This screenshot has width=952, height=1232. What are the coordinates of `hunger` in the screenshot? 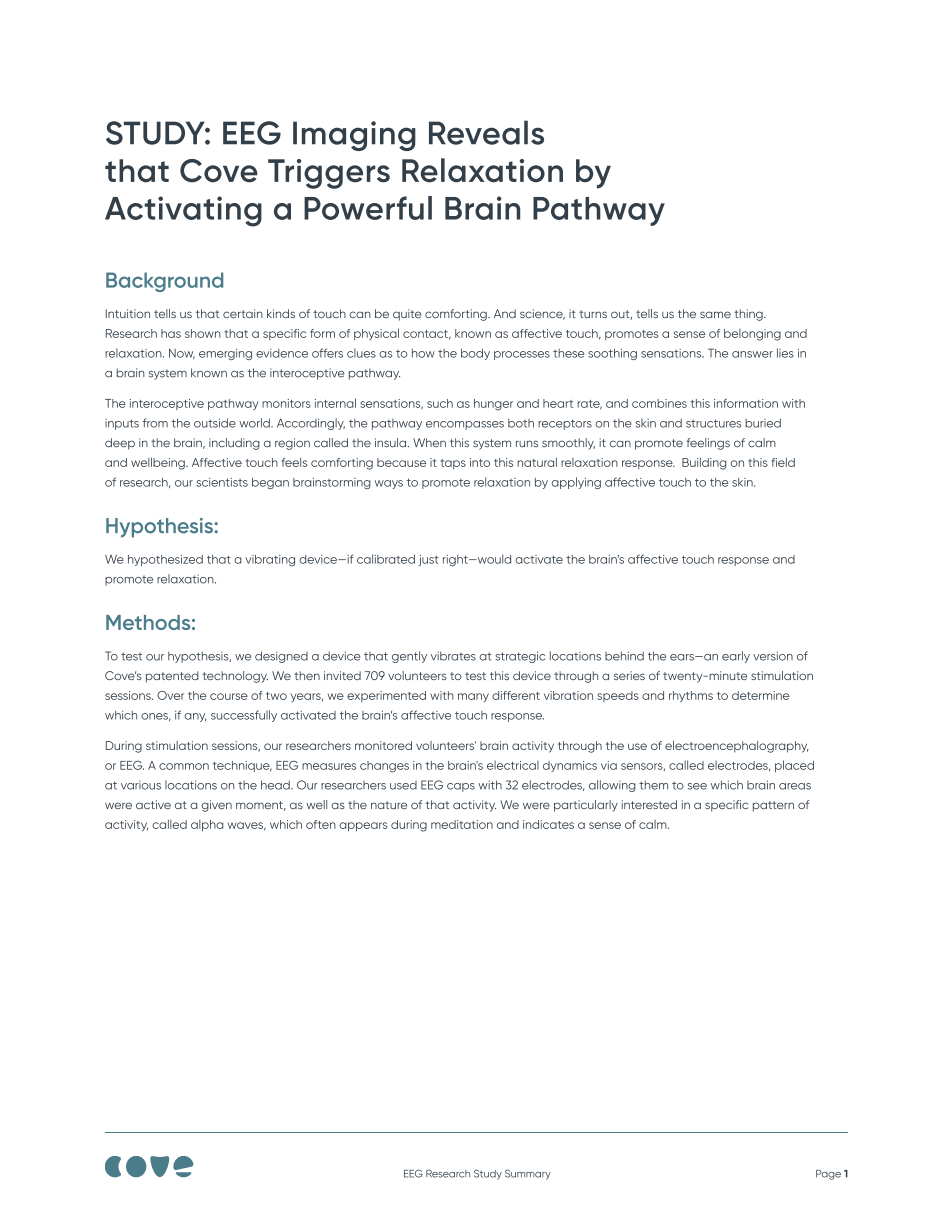 It's located at (493, 405).
